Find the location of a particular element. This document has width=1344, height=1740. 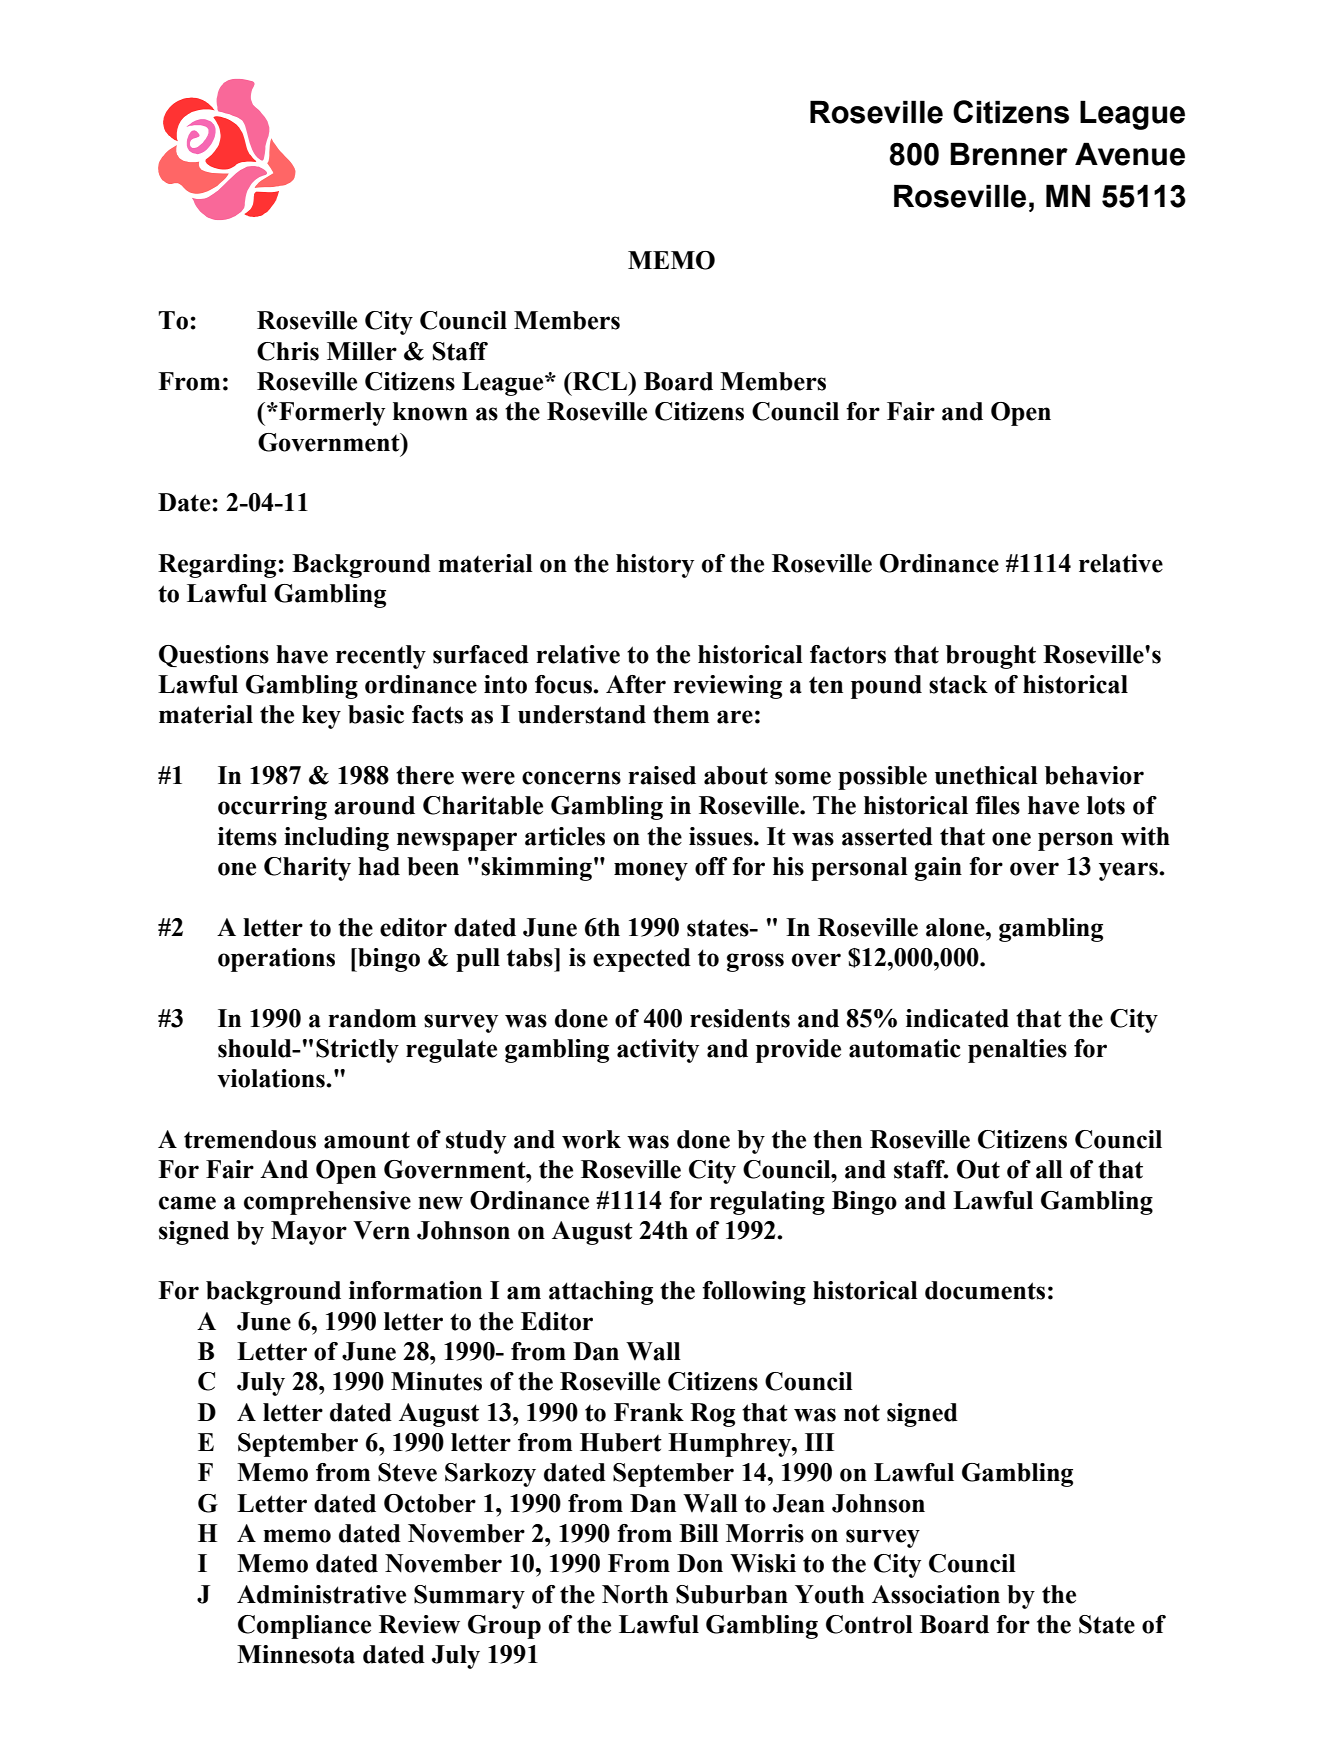

gain is located at coordinates (938, 869).
